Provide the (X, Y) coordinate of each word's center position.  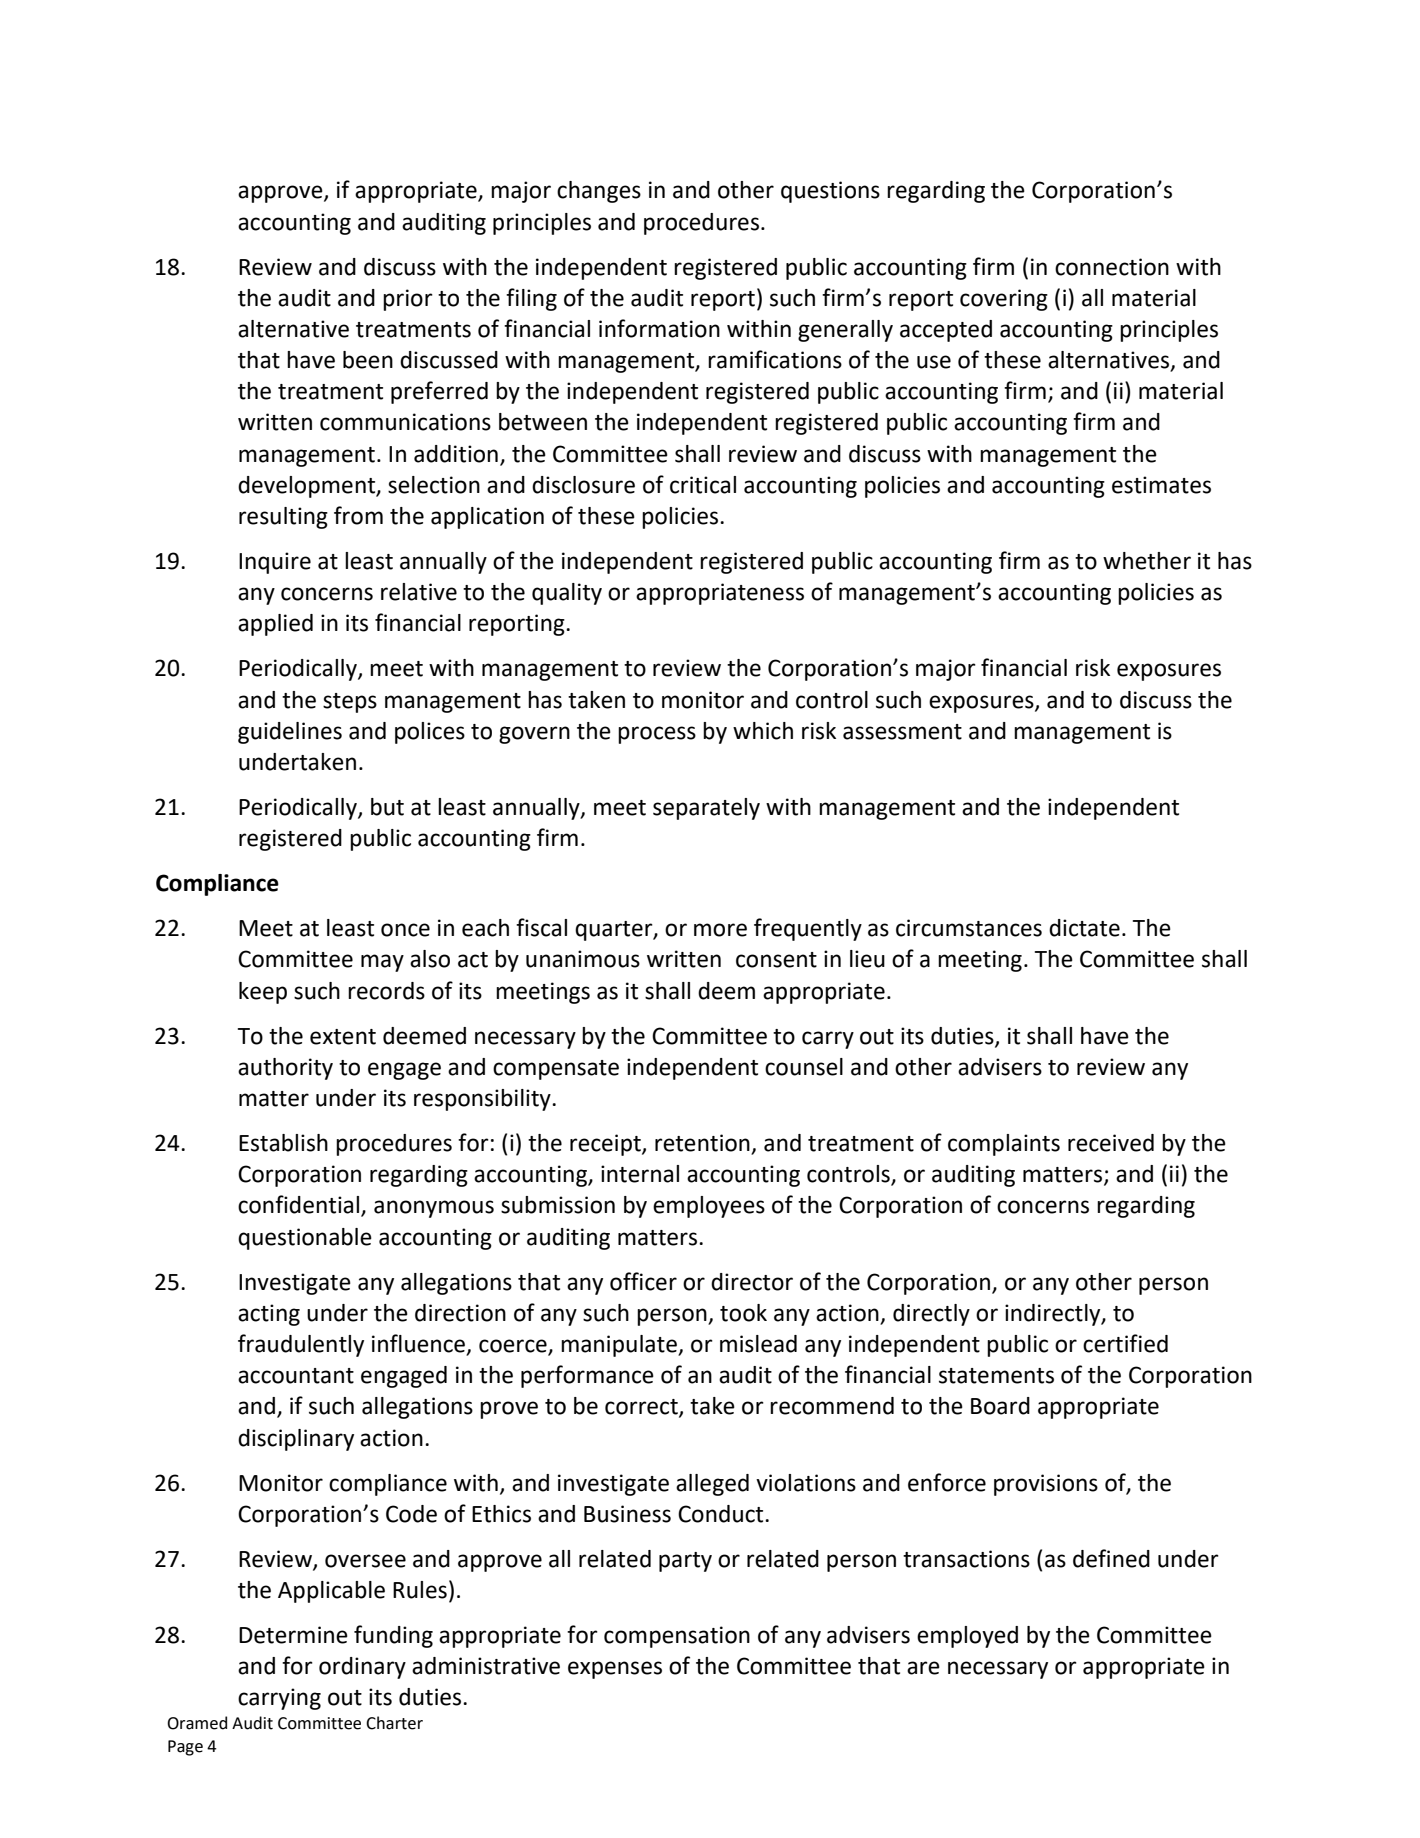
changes (599, 192)
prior (408, 300)
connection (1112, 267)
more (720, 930)
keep (263, 993)
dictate (1084, 928)
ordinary (362, 1668)
